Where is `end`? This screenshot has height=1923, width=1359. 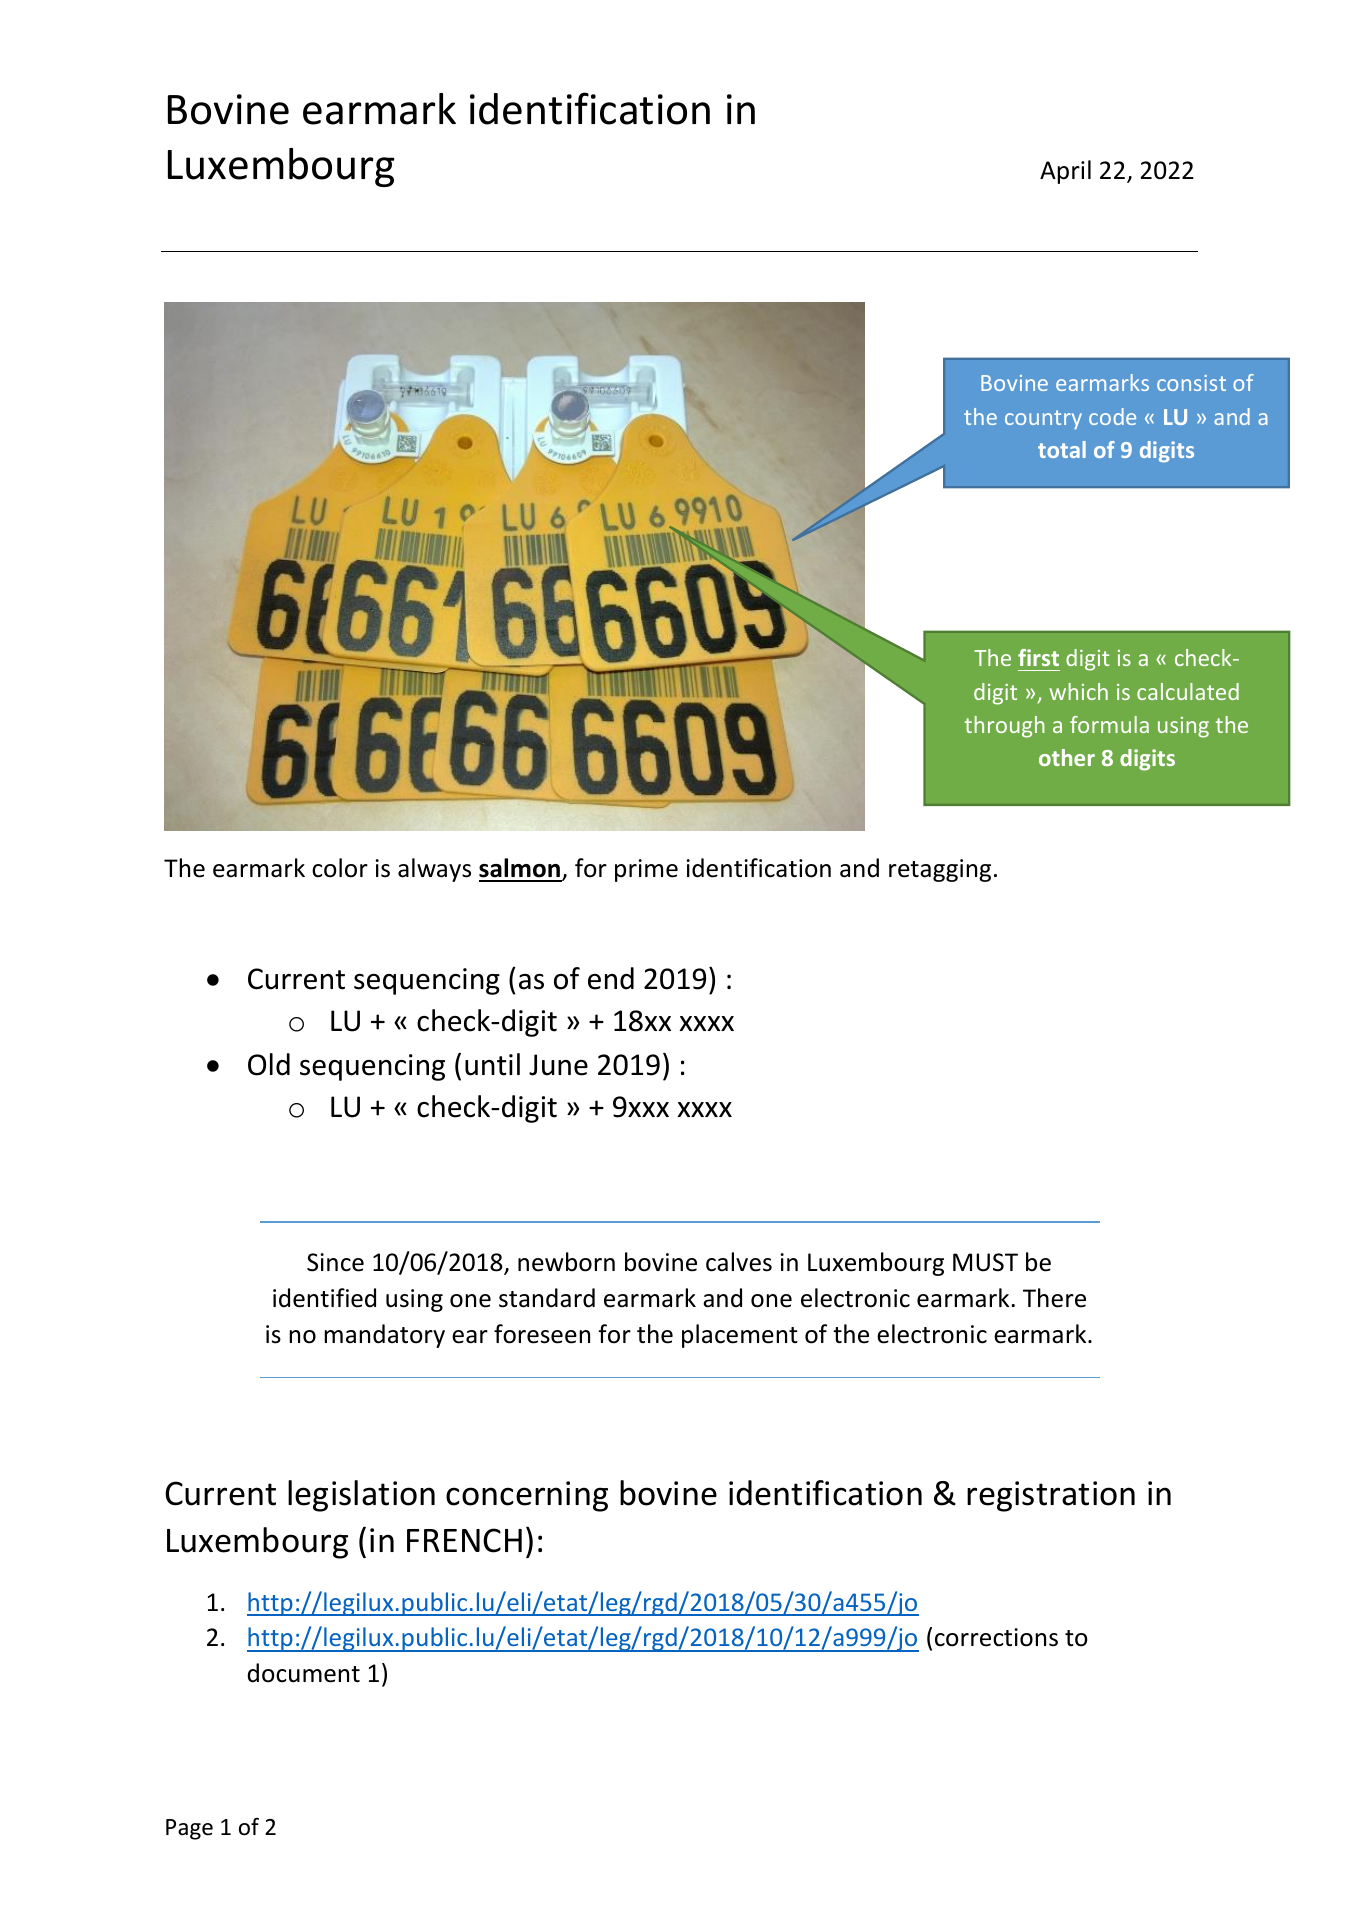 end is located at coordinates (611, 978).
